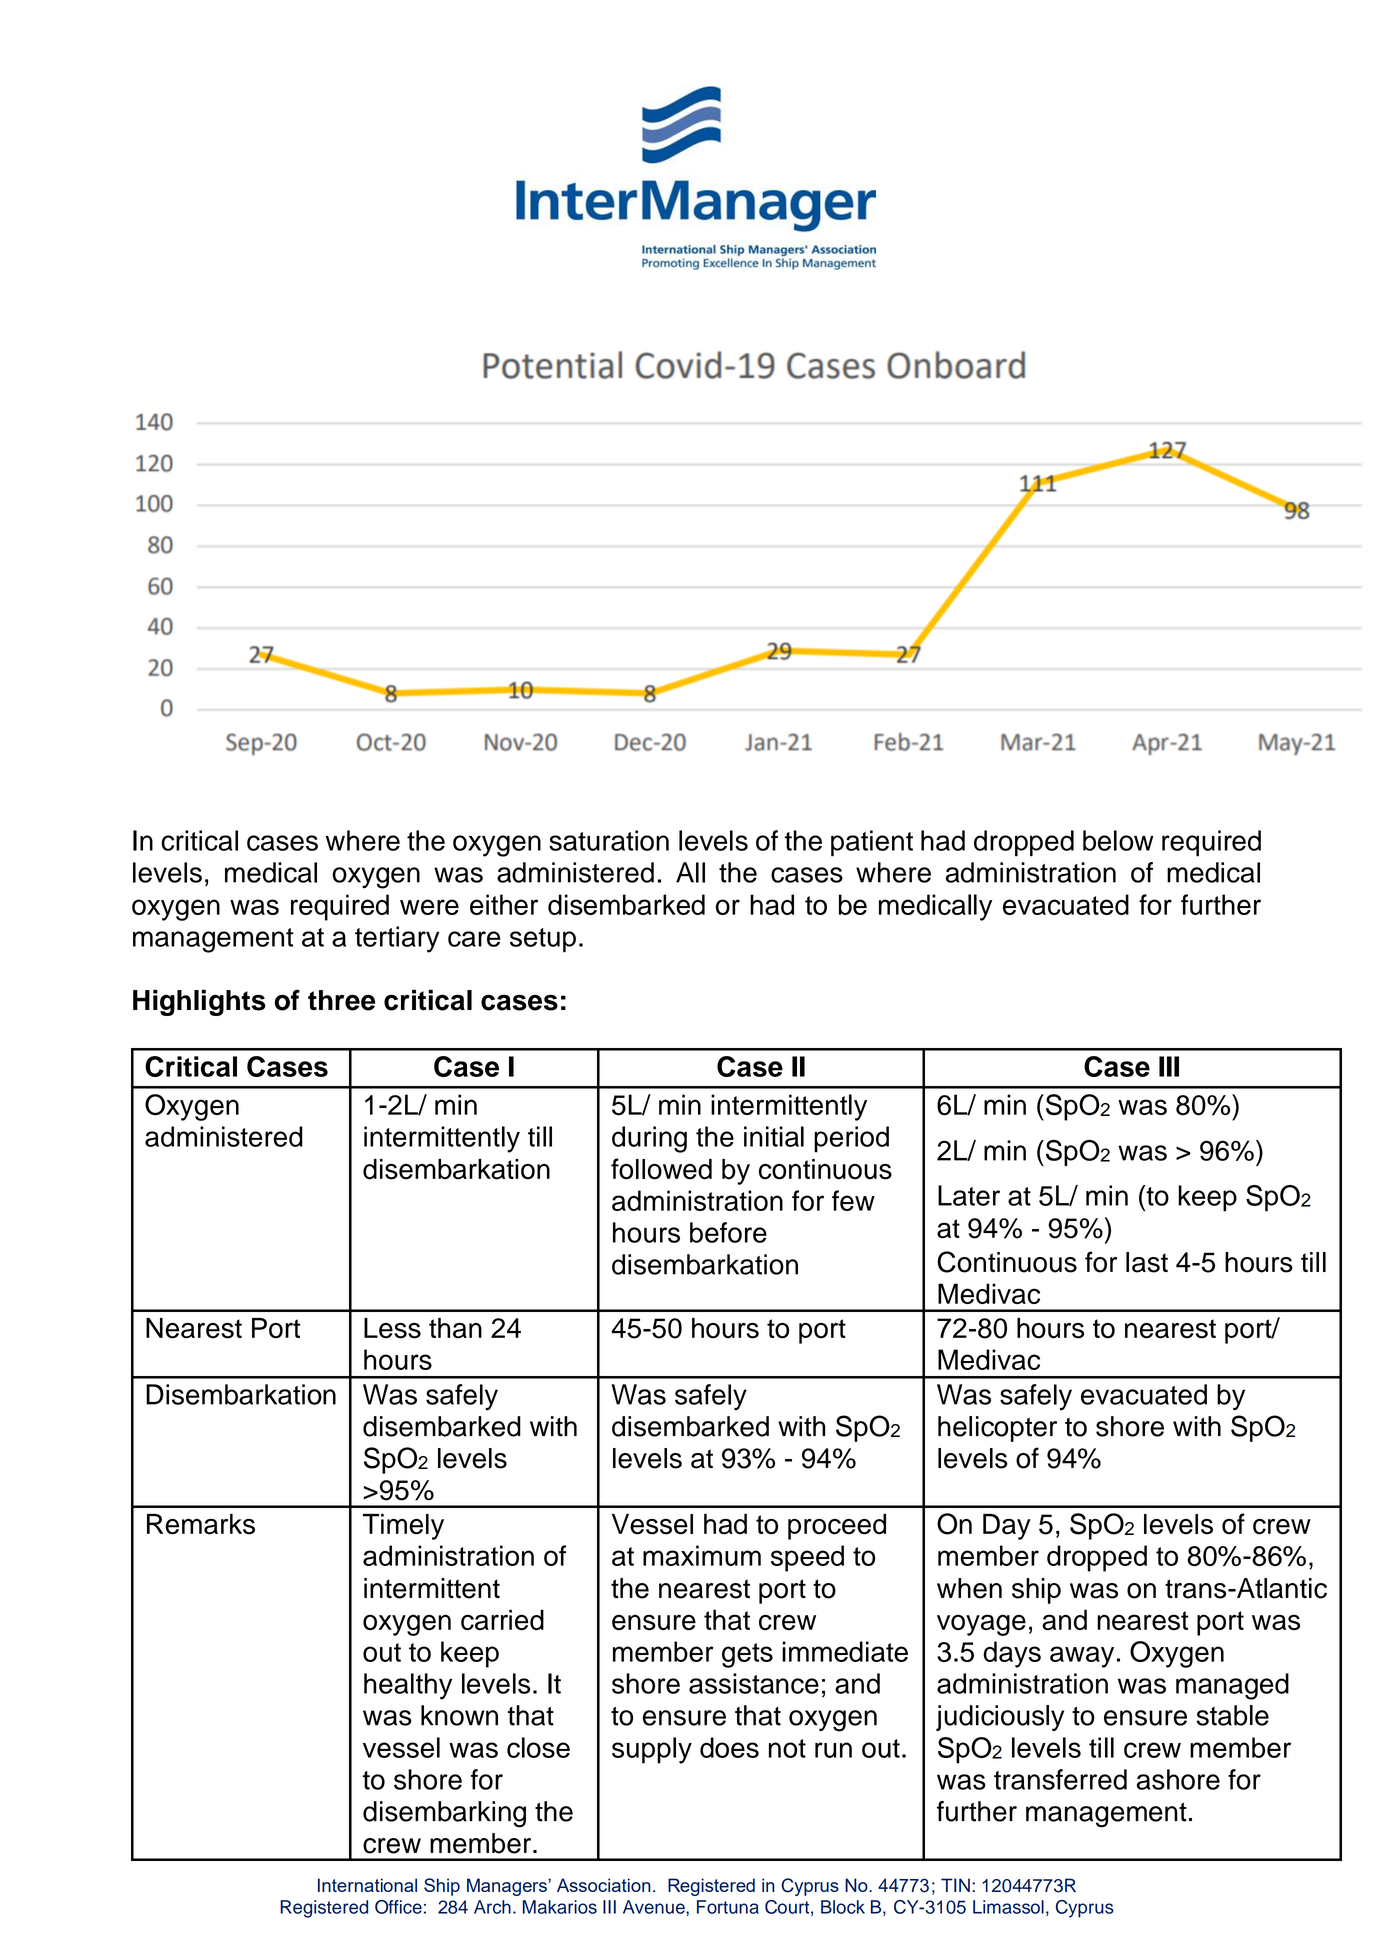 This image has width=1376, height=1946. Describe the element at coordinates (367, 1885) in the image. I see `International` at that location.
